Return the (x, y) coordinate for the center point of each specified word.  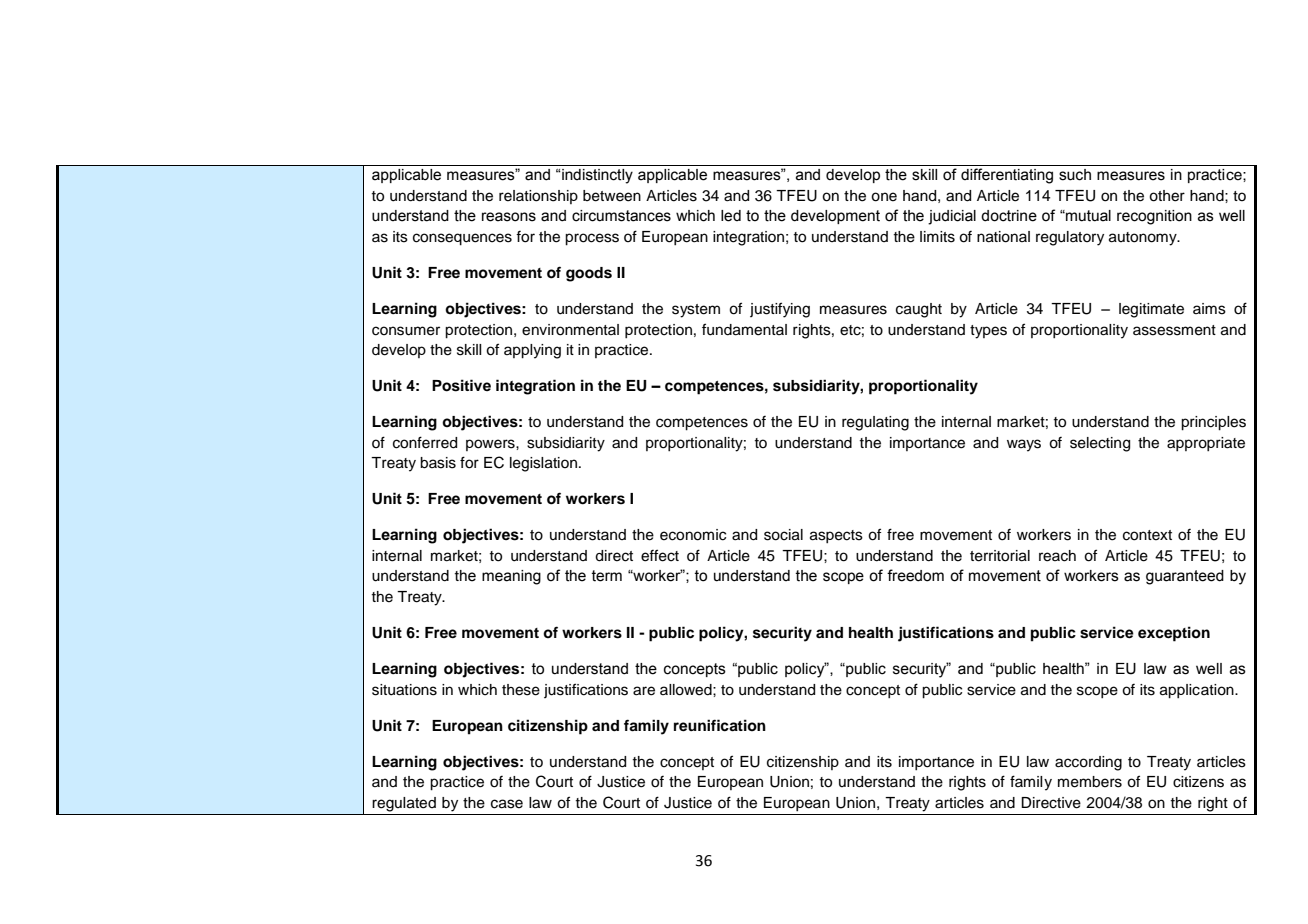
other (1167, 196)
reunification (720, 725)
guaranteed (1185, 577)
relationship (538, 197)
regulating (875, 423)
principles (1213, 423)
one (884, 197)
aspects (836, 536)
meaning (511, 577)
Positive (461, 385)
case (507, 804)
